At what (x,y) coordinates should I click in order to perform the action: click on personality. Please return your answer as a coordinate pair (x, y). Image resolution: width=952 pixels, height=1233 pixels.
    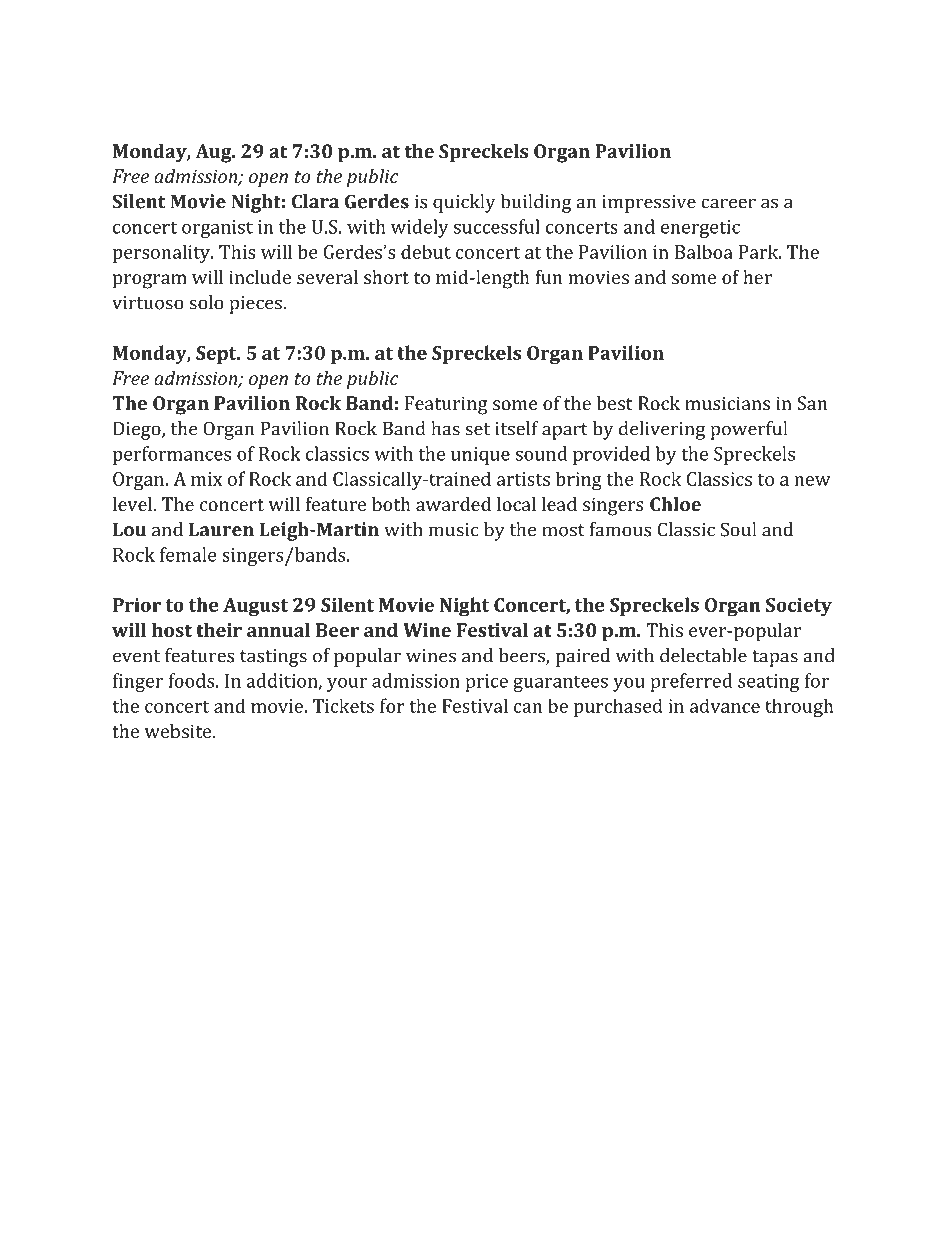
    Looking at the image, I should click on (163, 253).
